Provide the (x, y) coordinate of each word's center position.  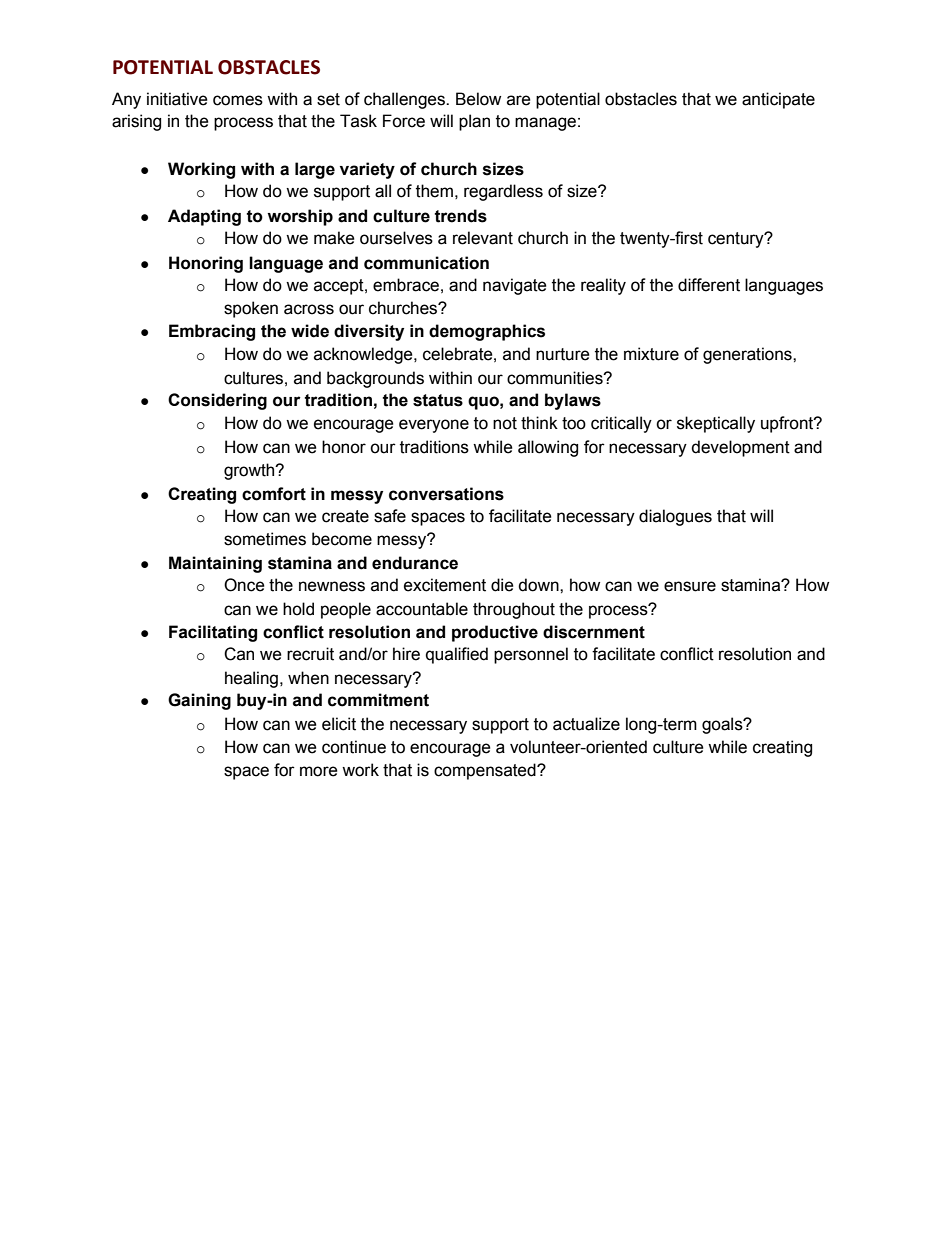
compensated (486, 771)
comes (238, 100)
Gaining (199, 701)
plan (474, 122)
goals (723, 725)
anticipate (778, 100)
